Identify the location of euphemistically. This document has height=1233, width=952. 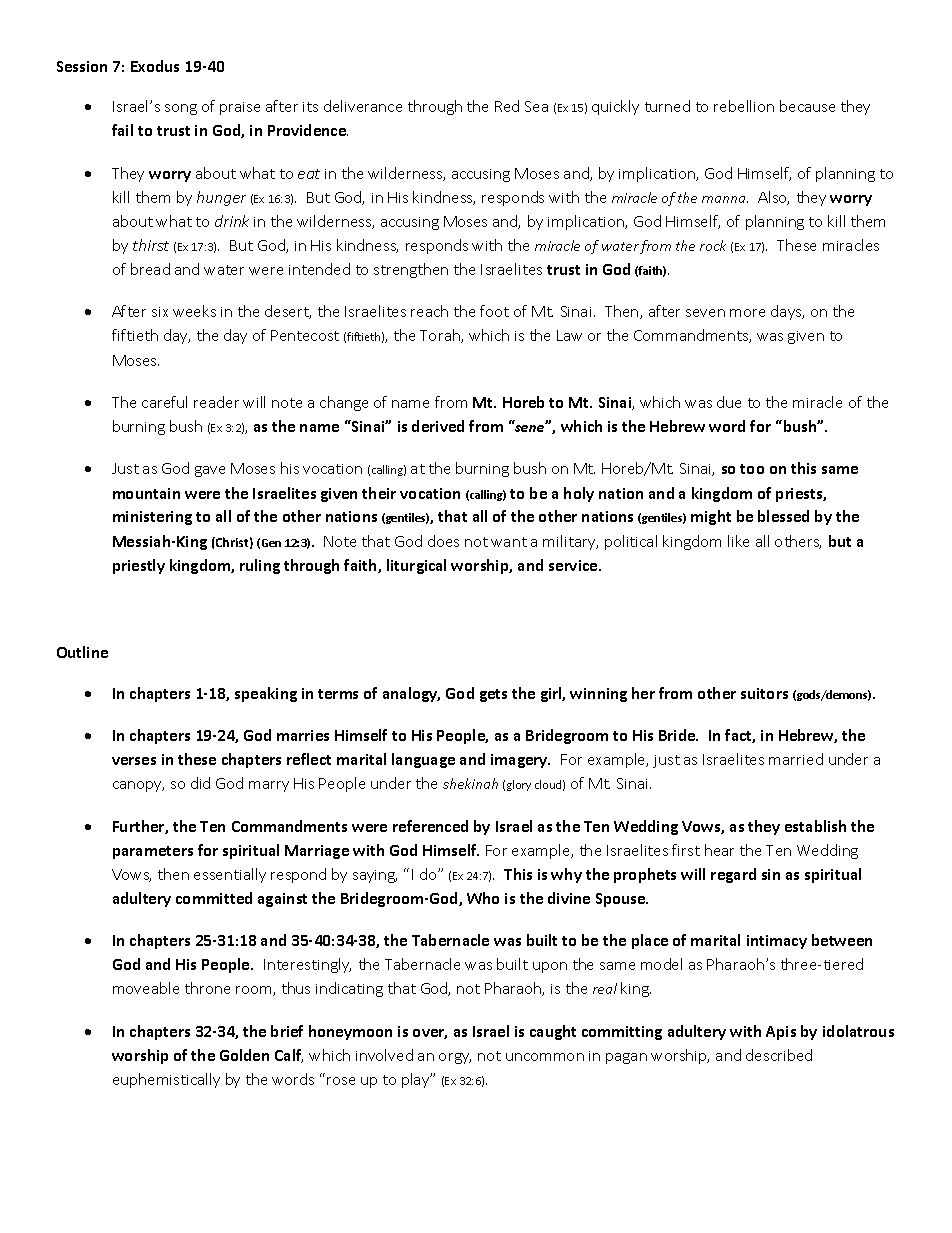
(166, 1080).
